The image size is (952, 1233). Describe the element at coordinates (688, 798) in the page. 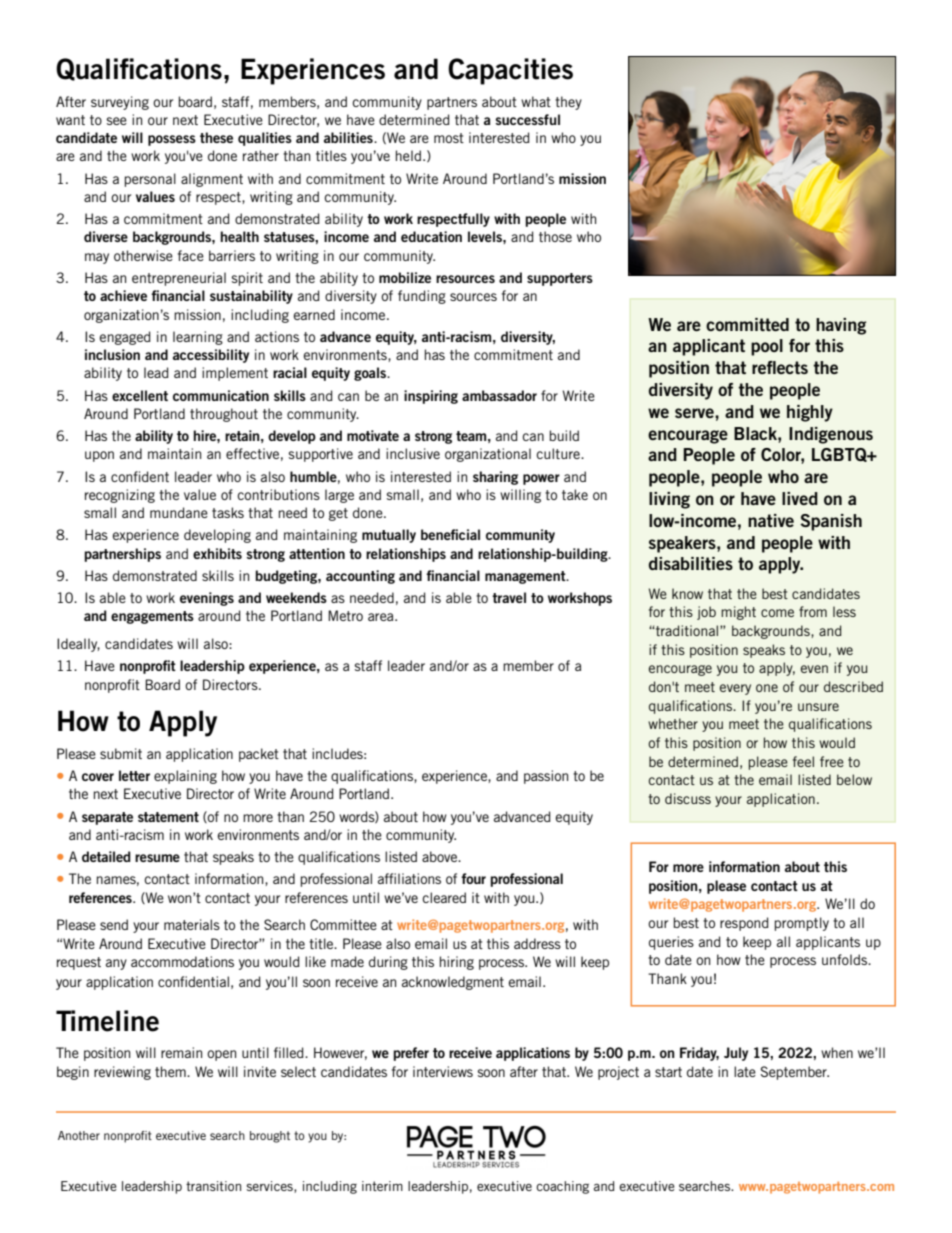

I see `discuss` at that location.
